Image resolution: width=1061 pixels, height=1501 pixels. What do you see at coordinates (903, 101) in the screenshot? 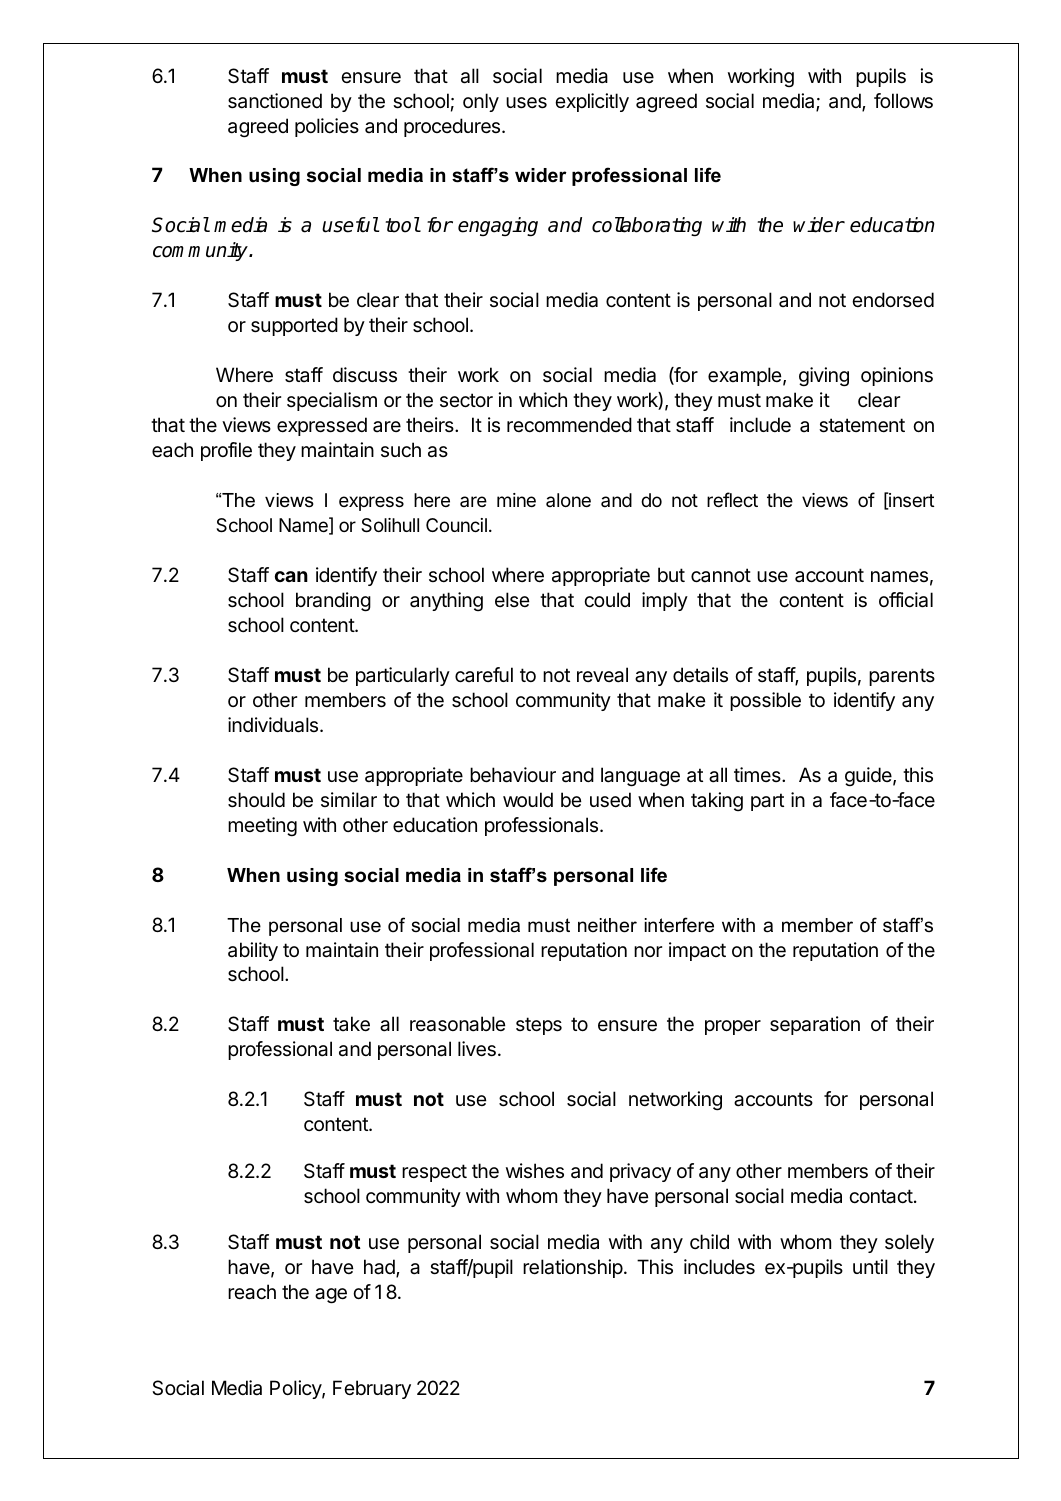
I see `follows` at bounding box center [903, 101].
